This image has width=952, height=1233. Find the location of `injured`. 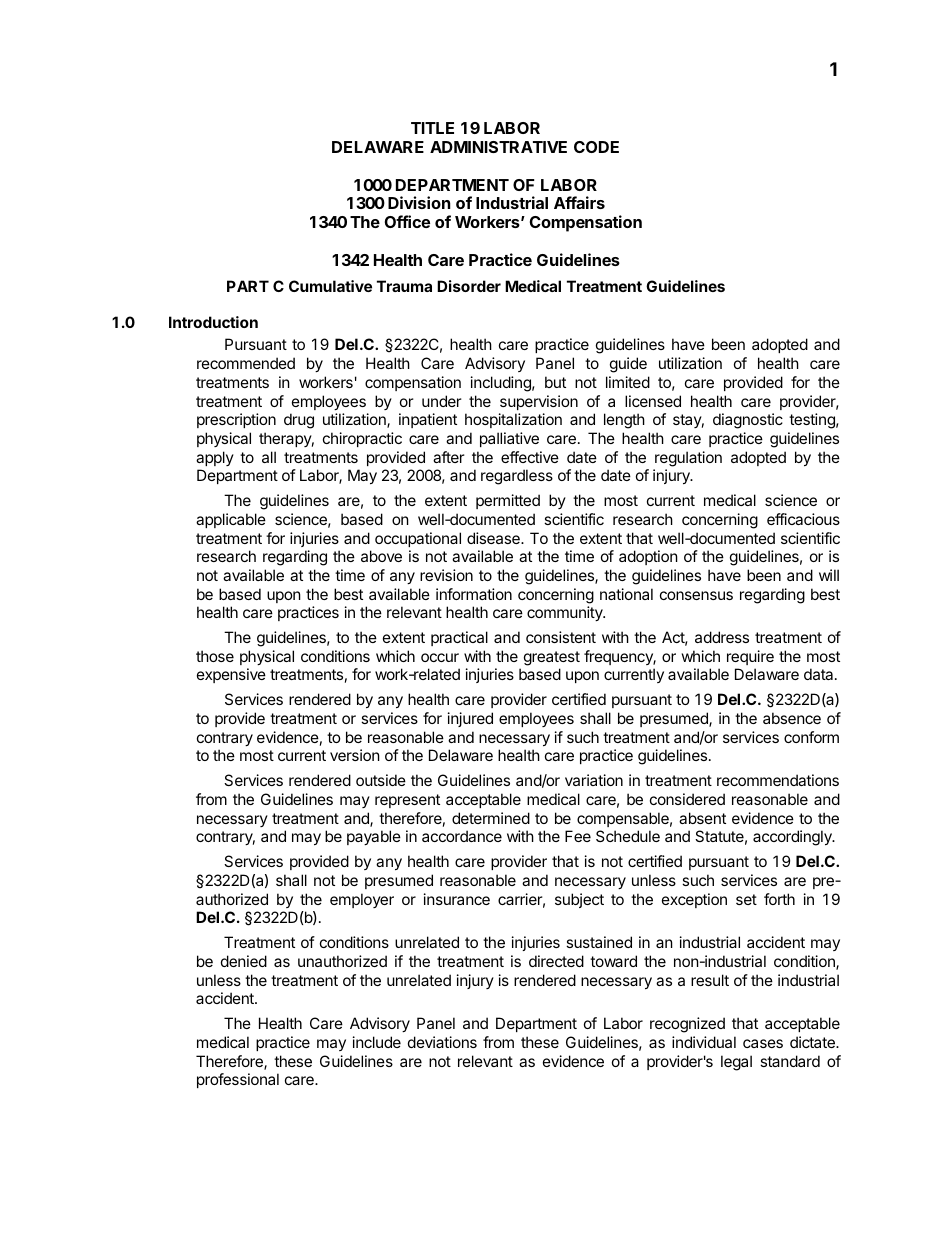

injured is located at coordinates (470, 719).
